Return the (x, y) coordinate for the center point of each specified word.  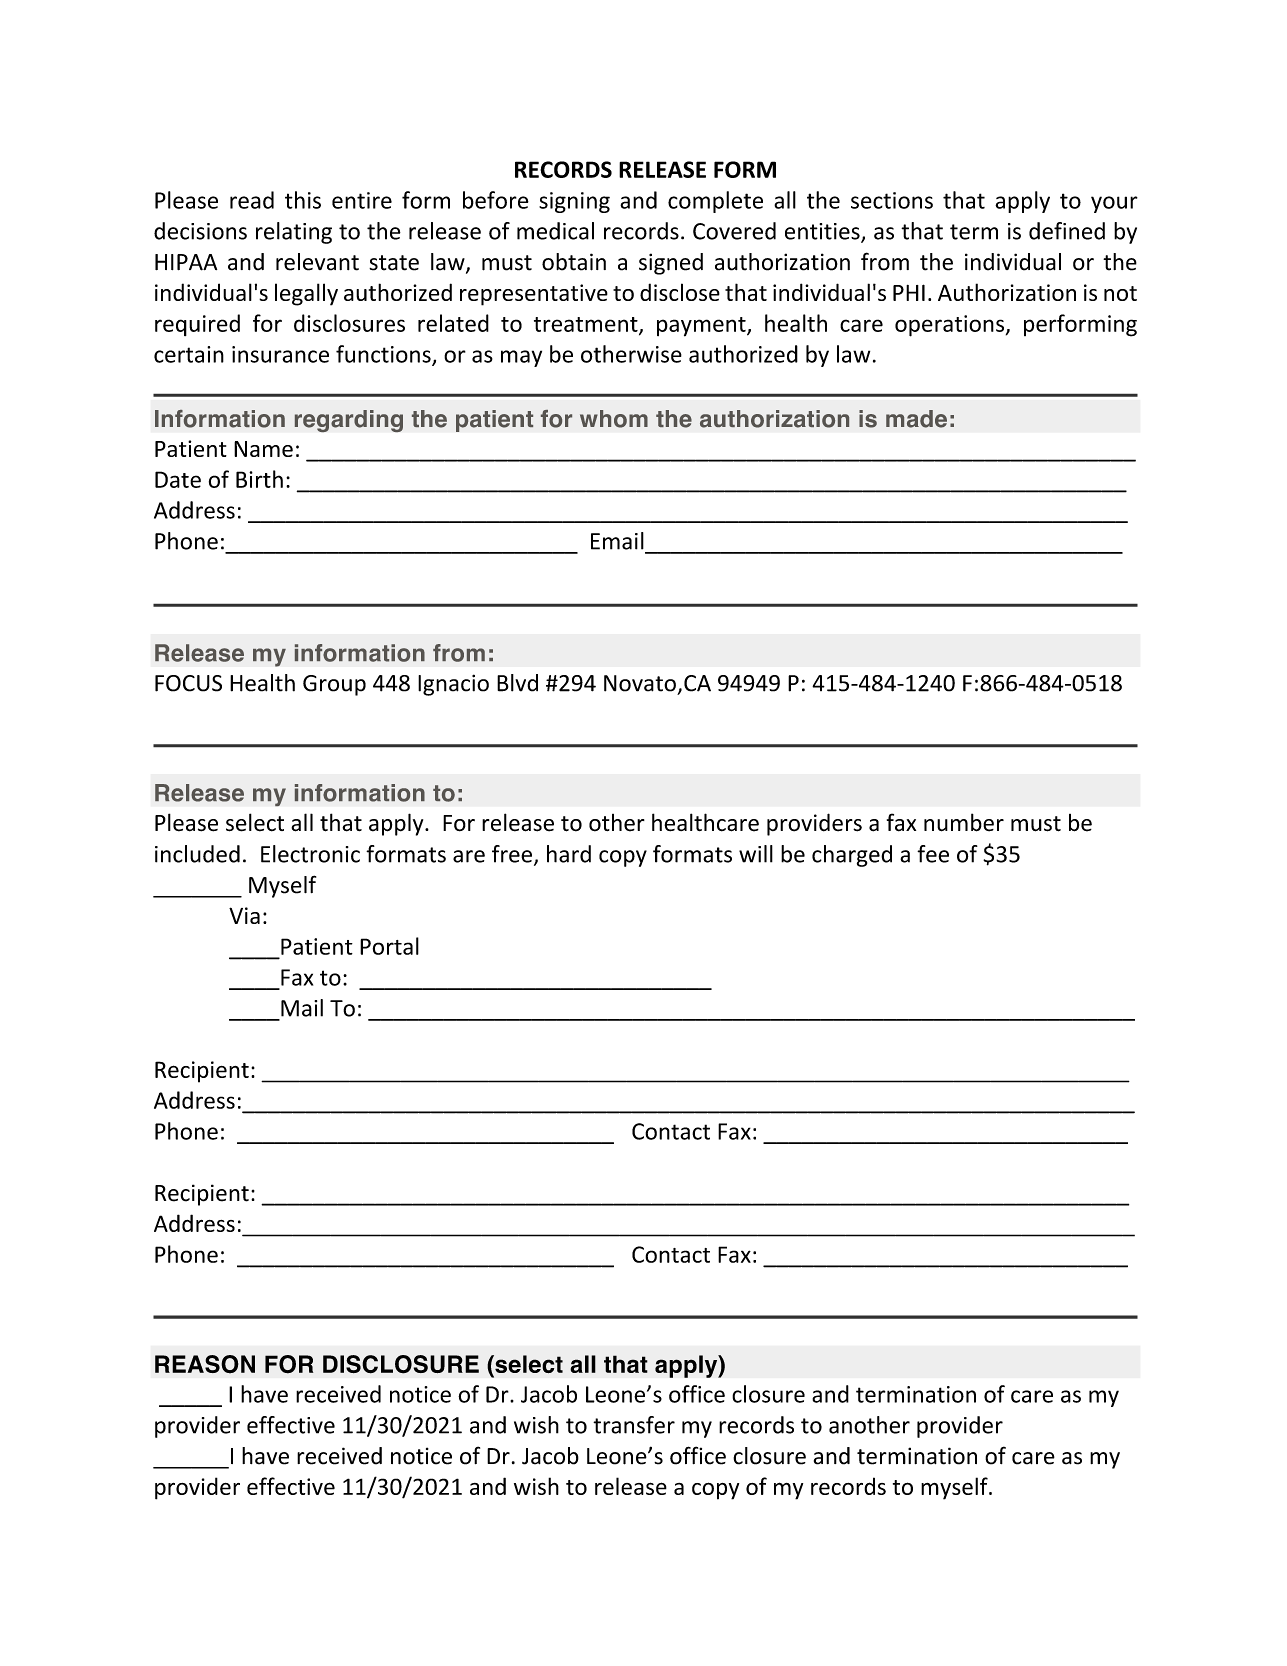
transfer (634, 1425)
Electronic (310, 854)
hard (569, 854)
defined (1067, 231)
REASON (205, 1364)
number (964, 822)
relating (294, 233)
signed (671, 264)
